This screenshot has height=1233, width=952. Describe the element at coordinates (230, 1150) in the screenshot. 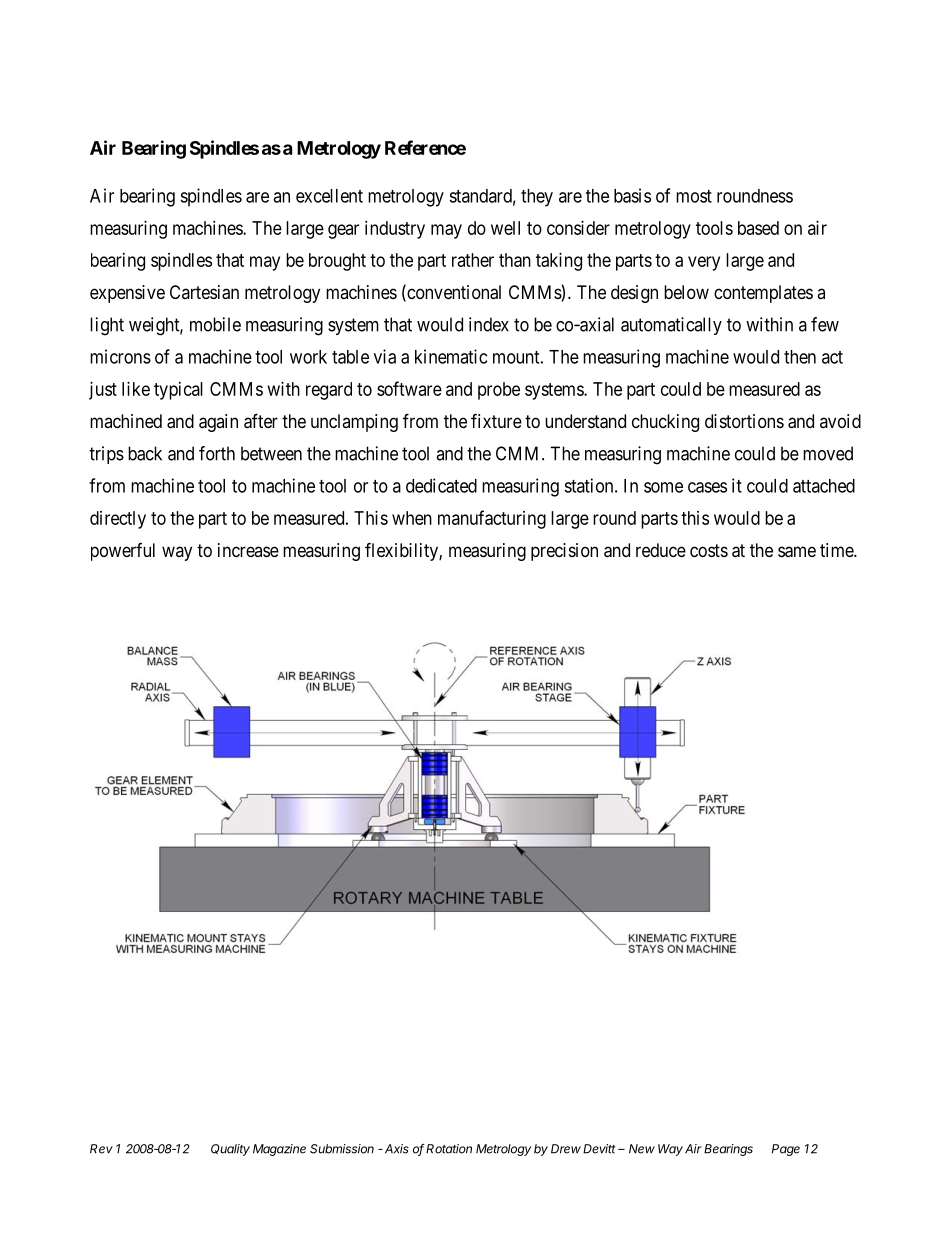

I see `Quality` at that location.
